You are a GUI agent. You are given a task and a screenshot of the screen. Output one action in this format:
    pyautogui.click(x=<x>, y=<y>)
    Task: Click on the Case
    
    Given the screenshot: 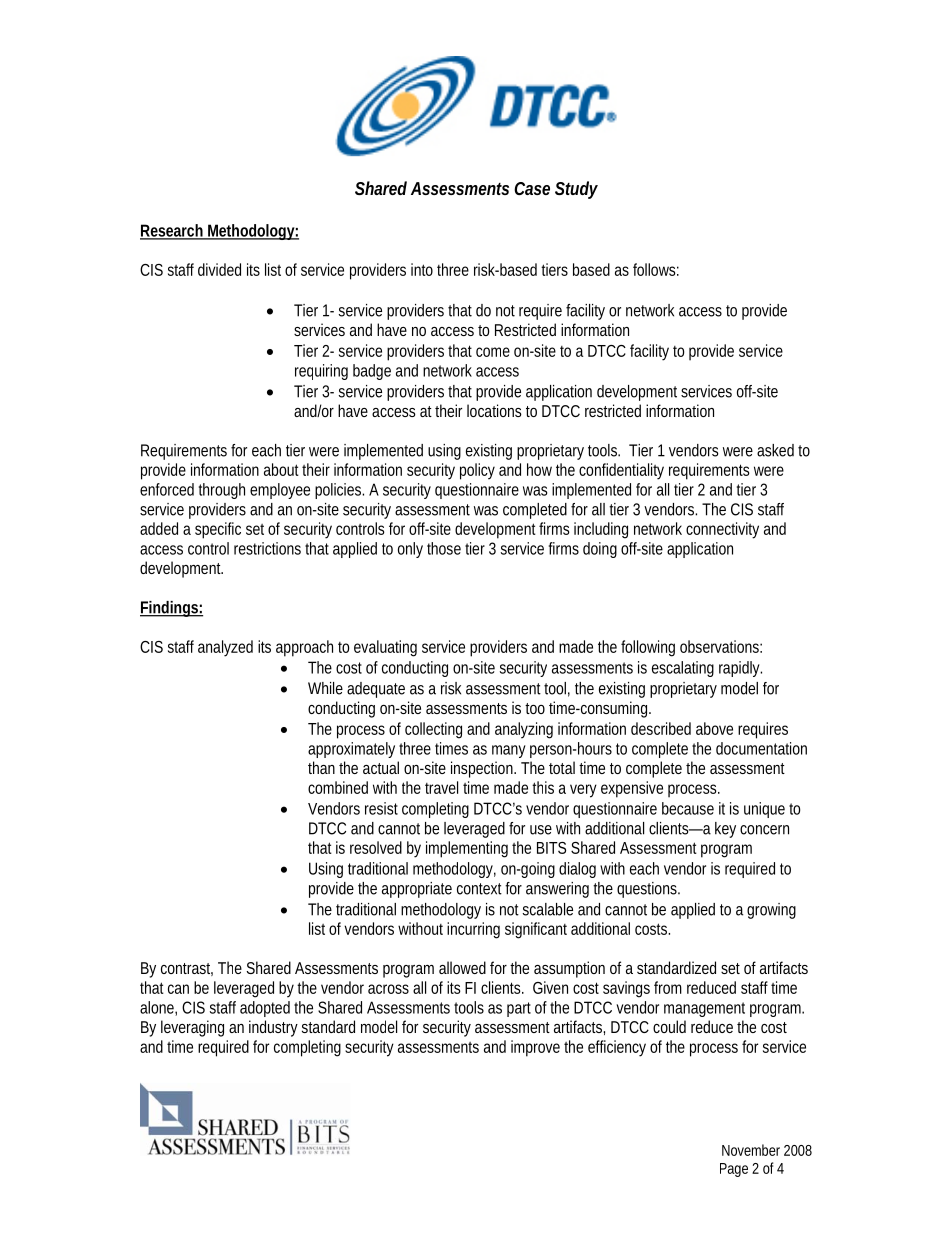 What is the action you would take?
    pyautogui.click(x=532, y=188)
